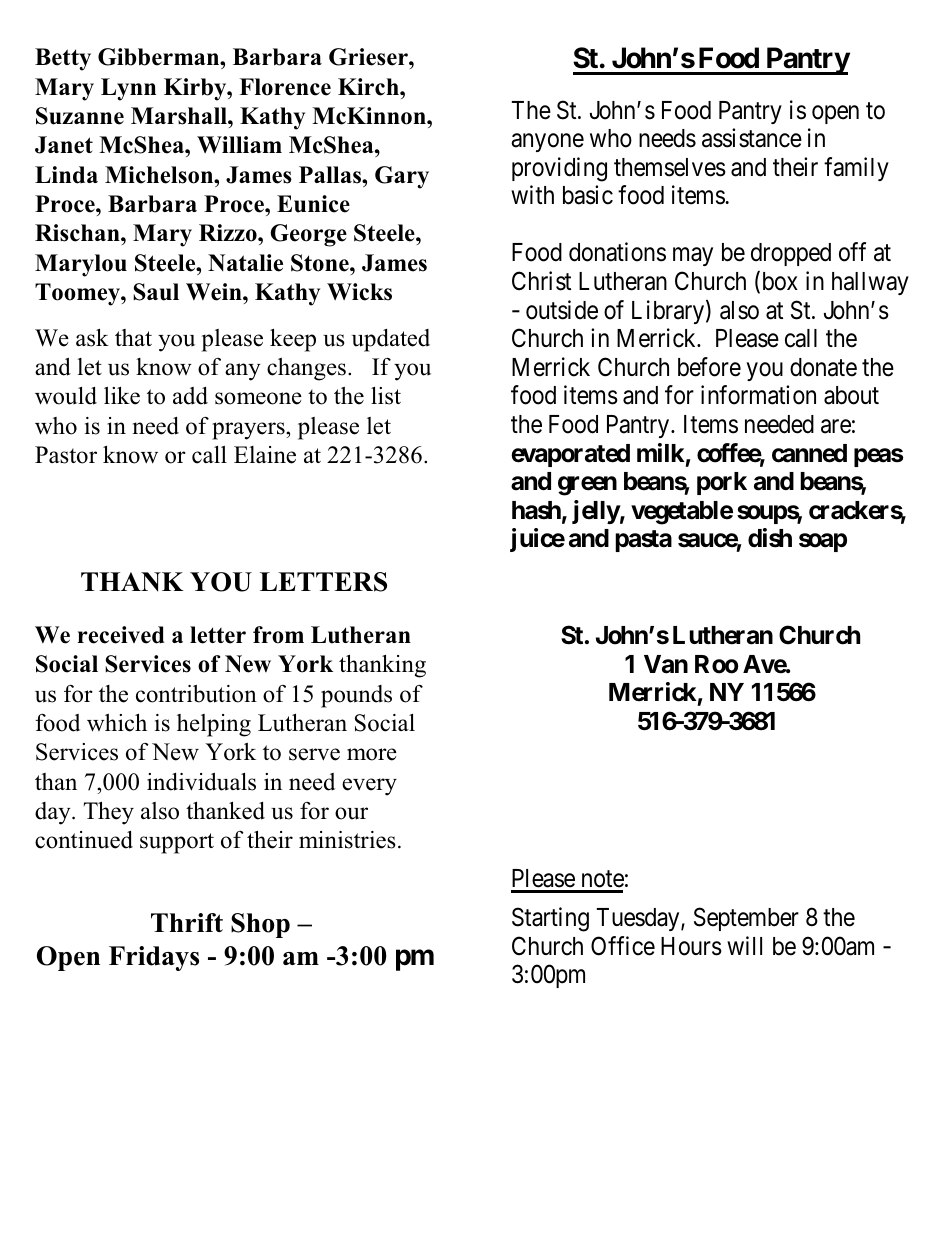 Image resolution: width=952 pixels, height=1233 pixels. What do you see at coordinates (547, 143) in the screenshot?
I see `anyone` at bounding box center [547, 143].
